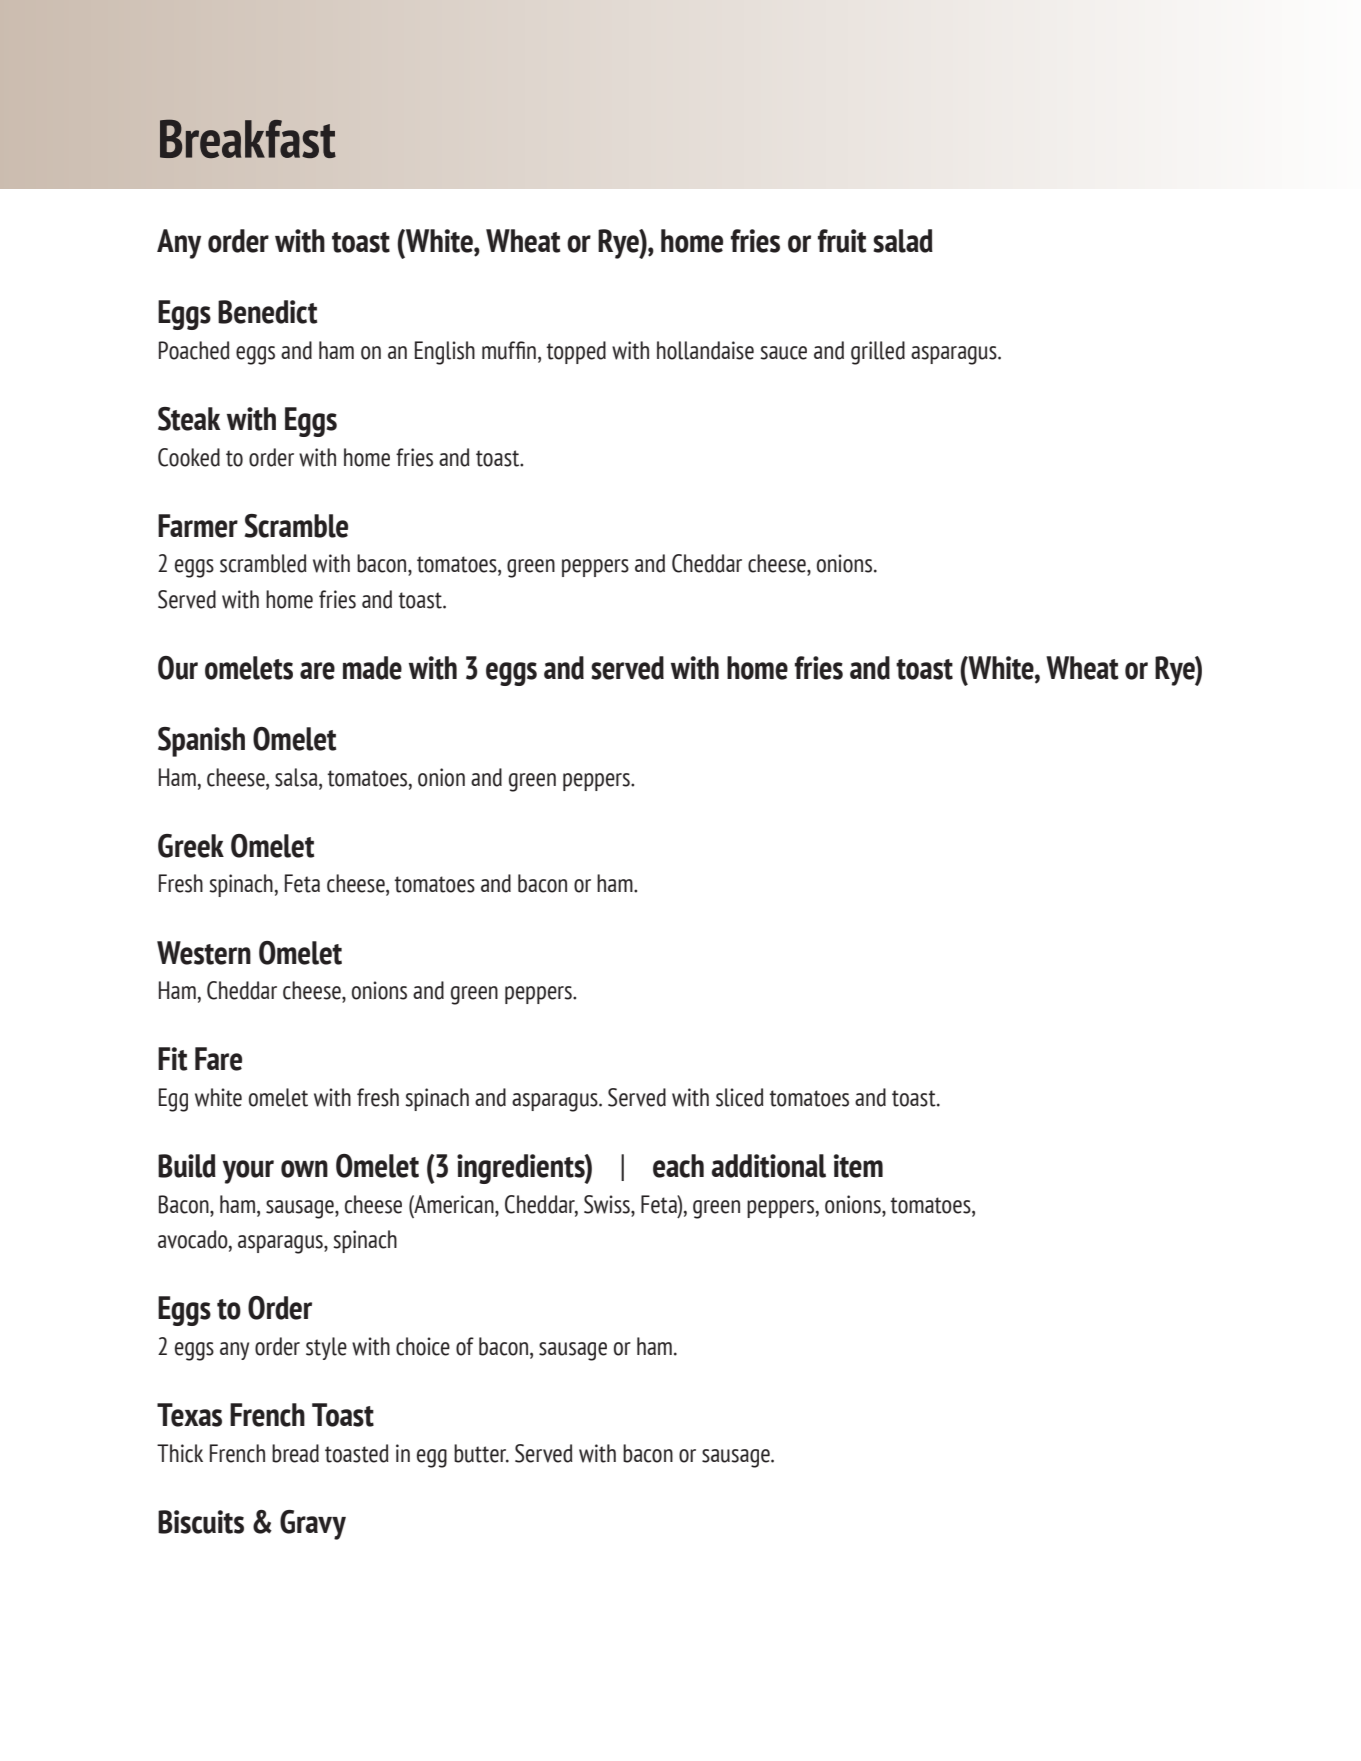 The width and height of the screenshot is (1361, 1761). Describe the element at coordinates (295, 1453) in the screenshot. I see `bread` at that location.
